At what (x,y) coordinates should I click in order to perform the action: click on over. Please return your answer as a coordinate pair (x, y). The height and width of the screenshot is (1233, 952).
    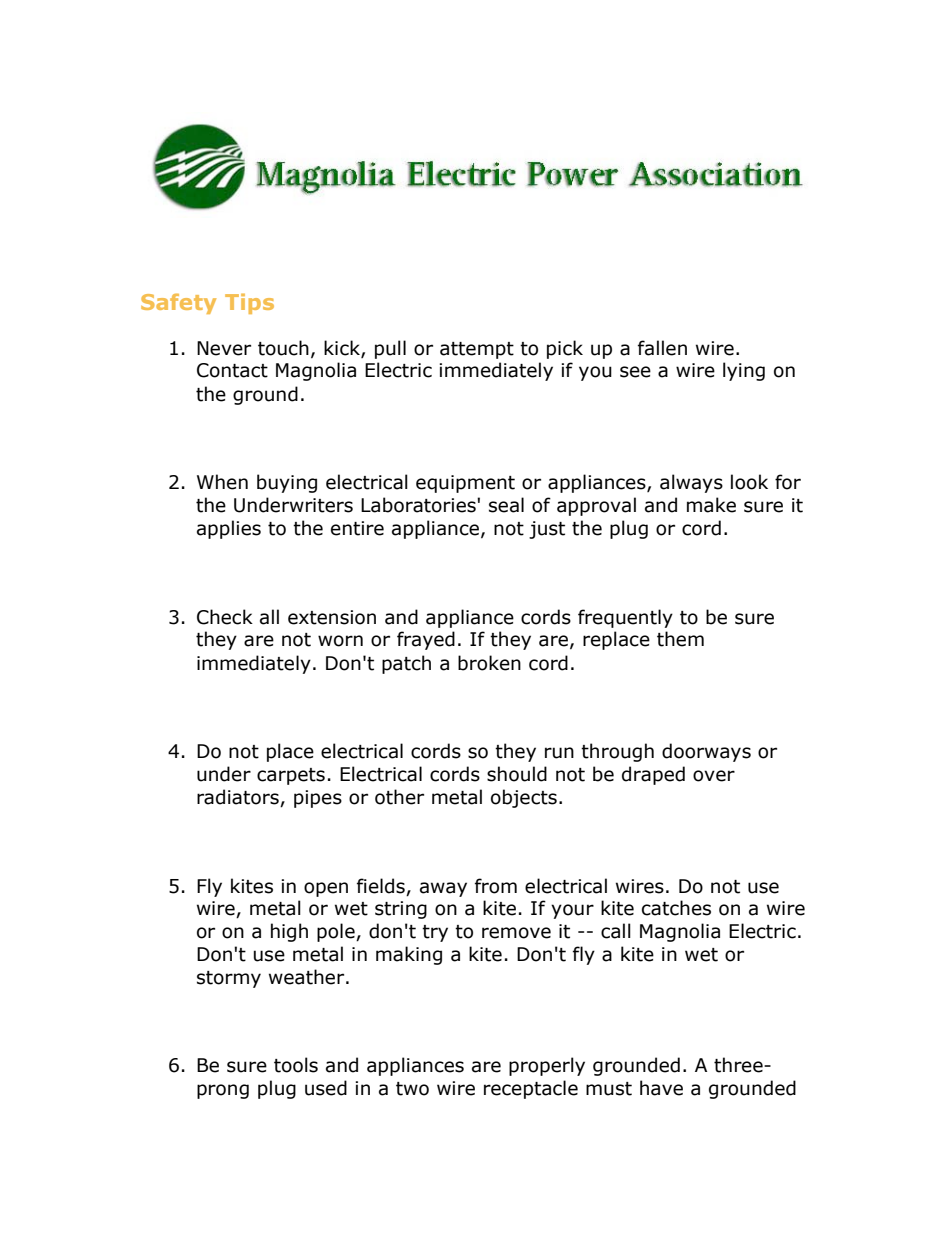
    Looking at the image, I should click on (714, 776).
